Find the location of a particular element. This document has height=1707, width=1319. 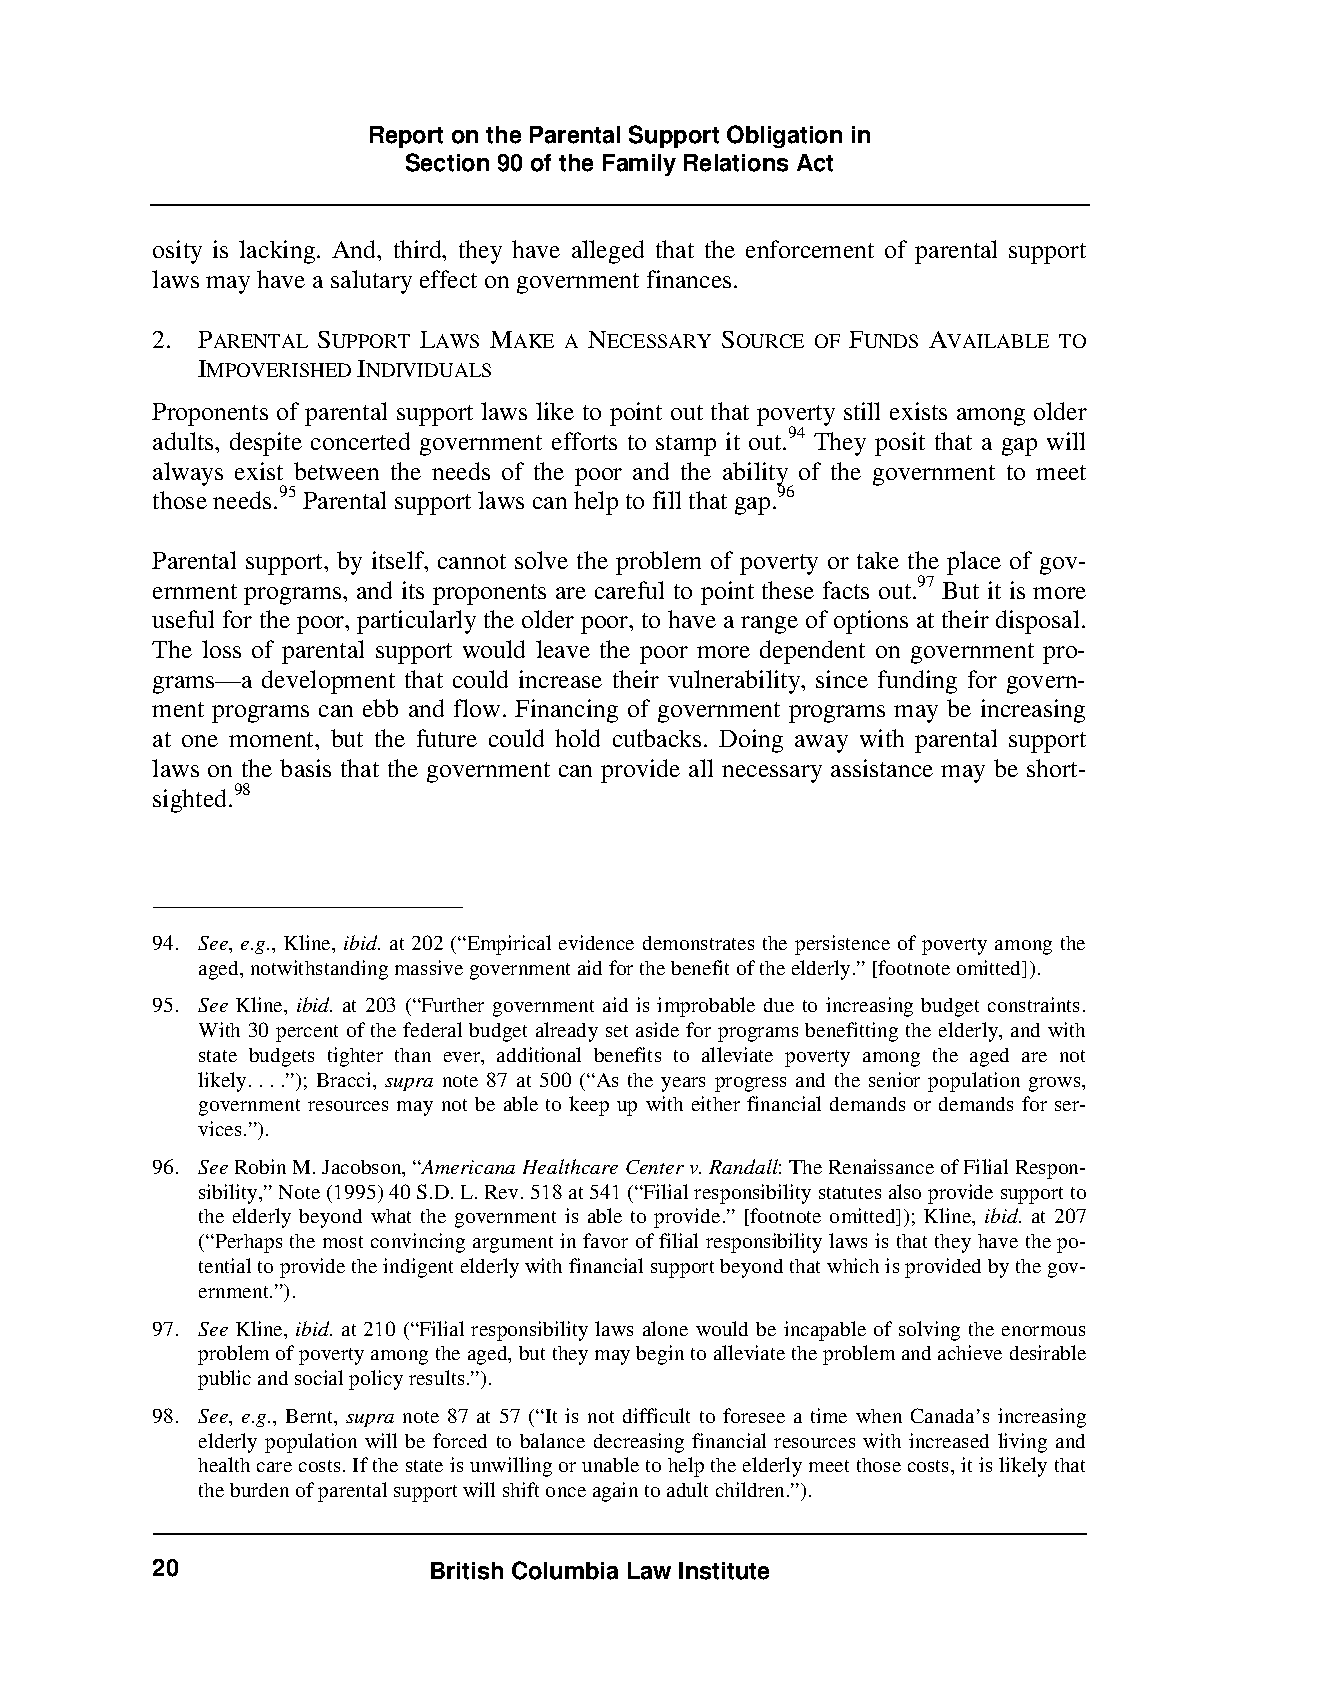

living is located at coordinates (1022, 1443).
